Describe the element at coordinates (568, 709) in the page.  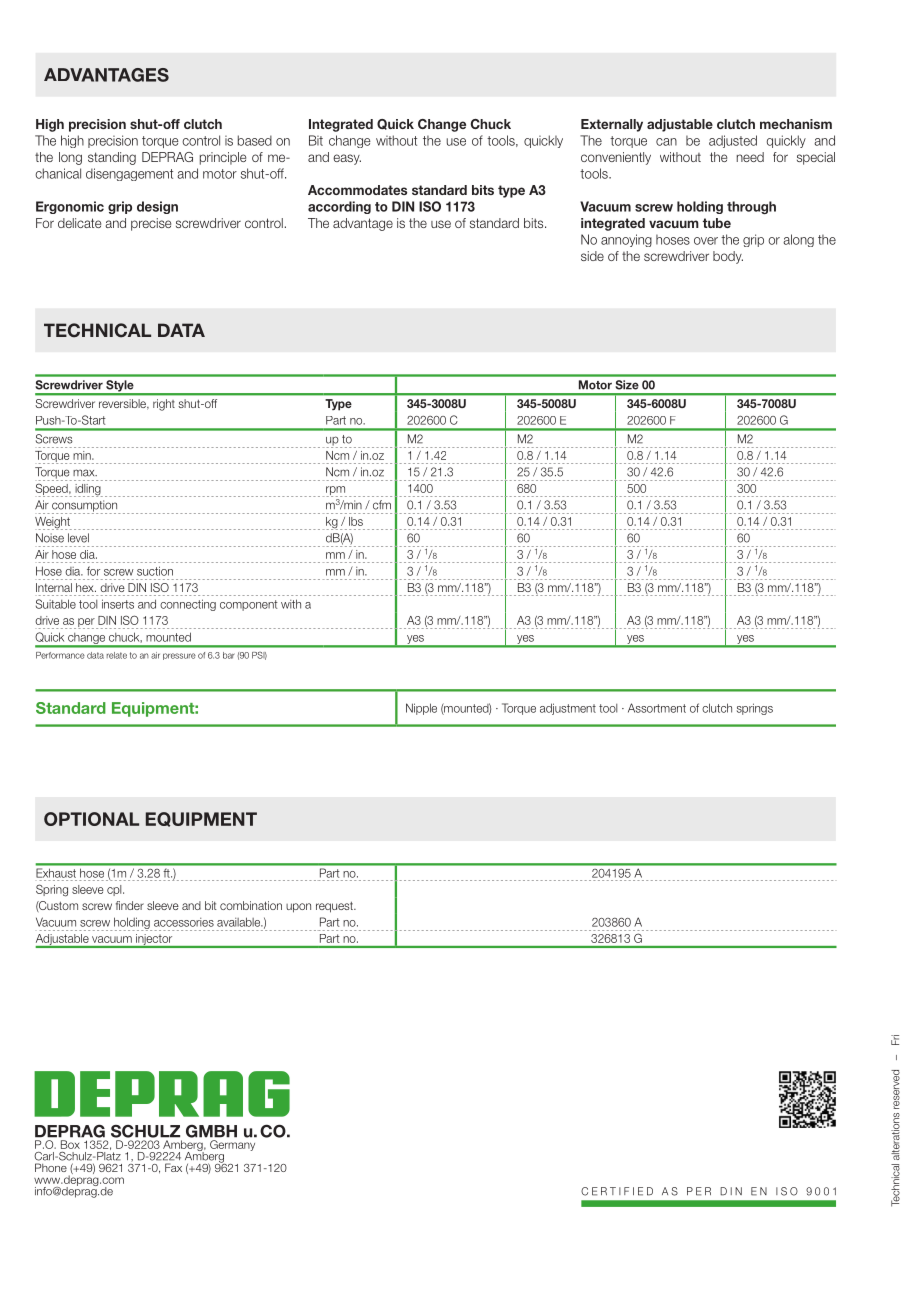
I see `adjustment` at that location.
